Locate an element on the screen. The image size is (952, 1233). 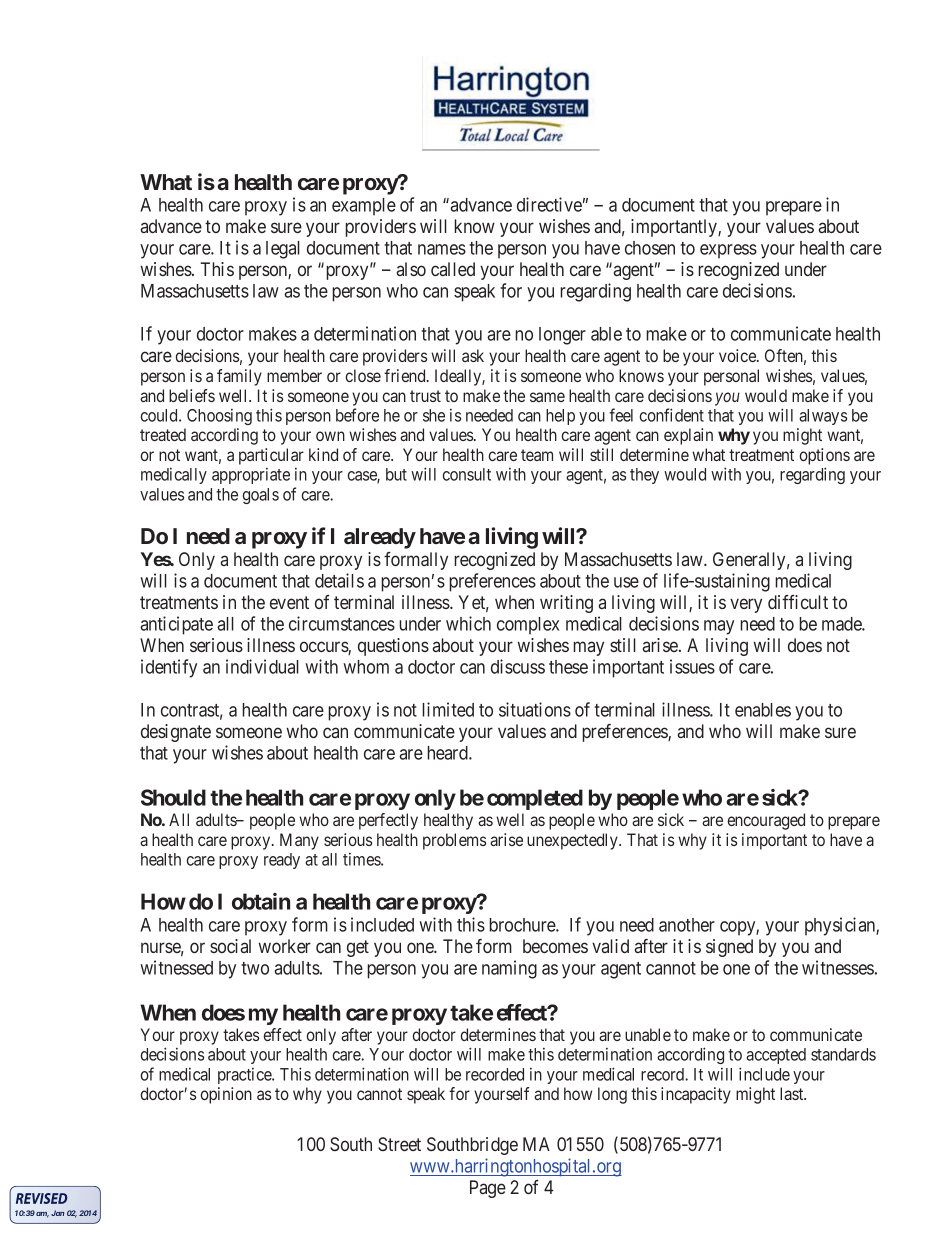
issues is located at coordinates (692, 666).
